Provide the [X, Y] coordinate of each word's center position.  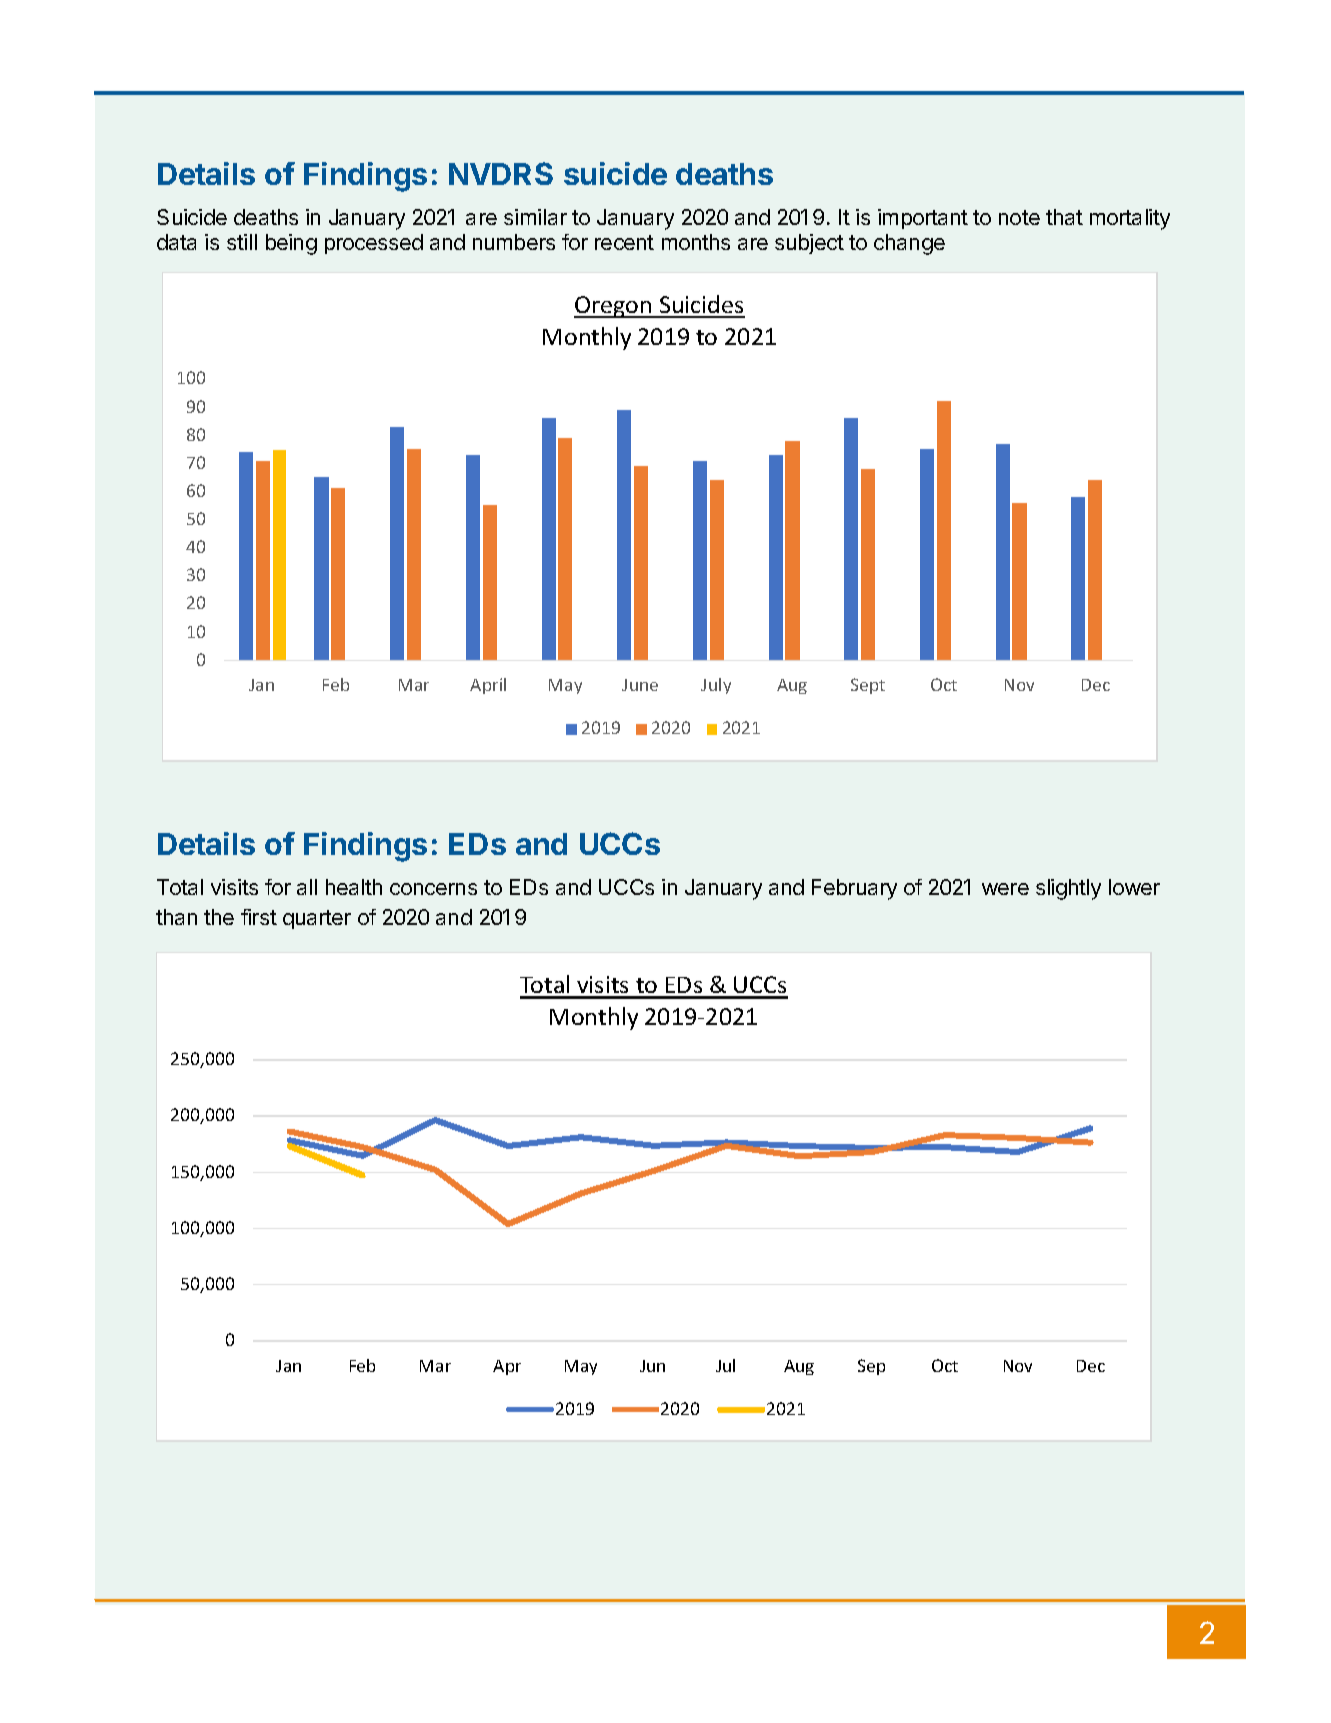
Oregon [614, 307]
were [1005, 889]
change [909, 244]
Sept [868, 686]
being [291, 244]
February [854, 889]
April [488, 686]
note [1019, 217]
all [307, 887]
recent [624, 242]
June [640, 685]
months [696, 242]
